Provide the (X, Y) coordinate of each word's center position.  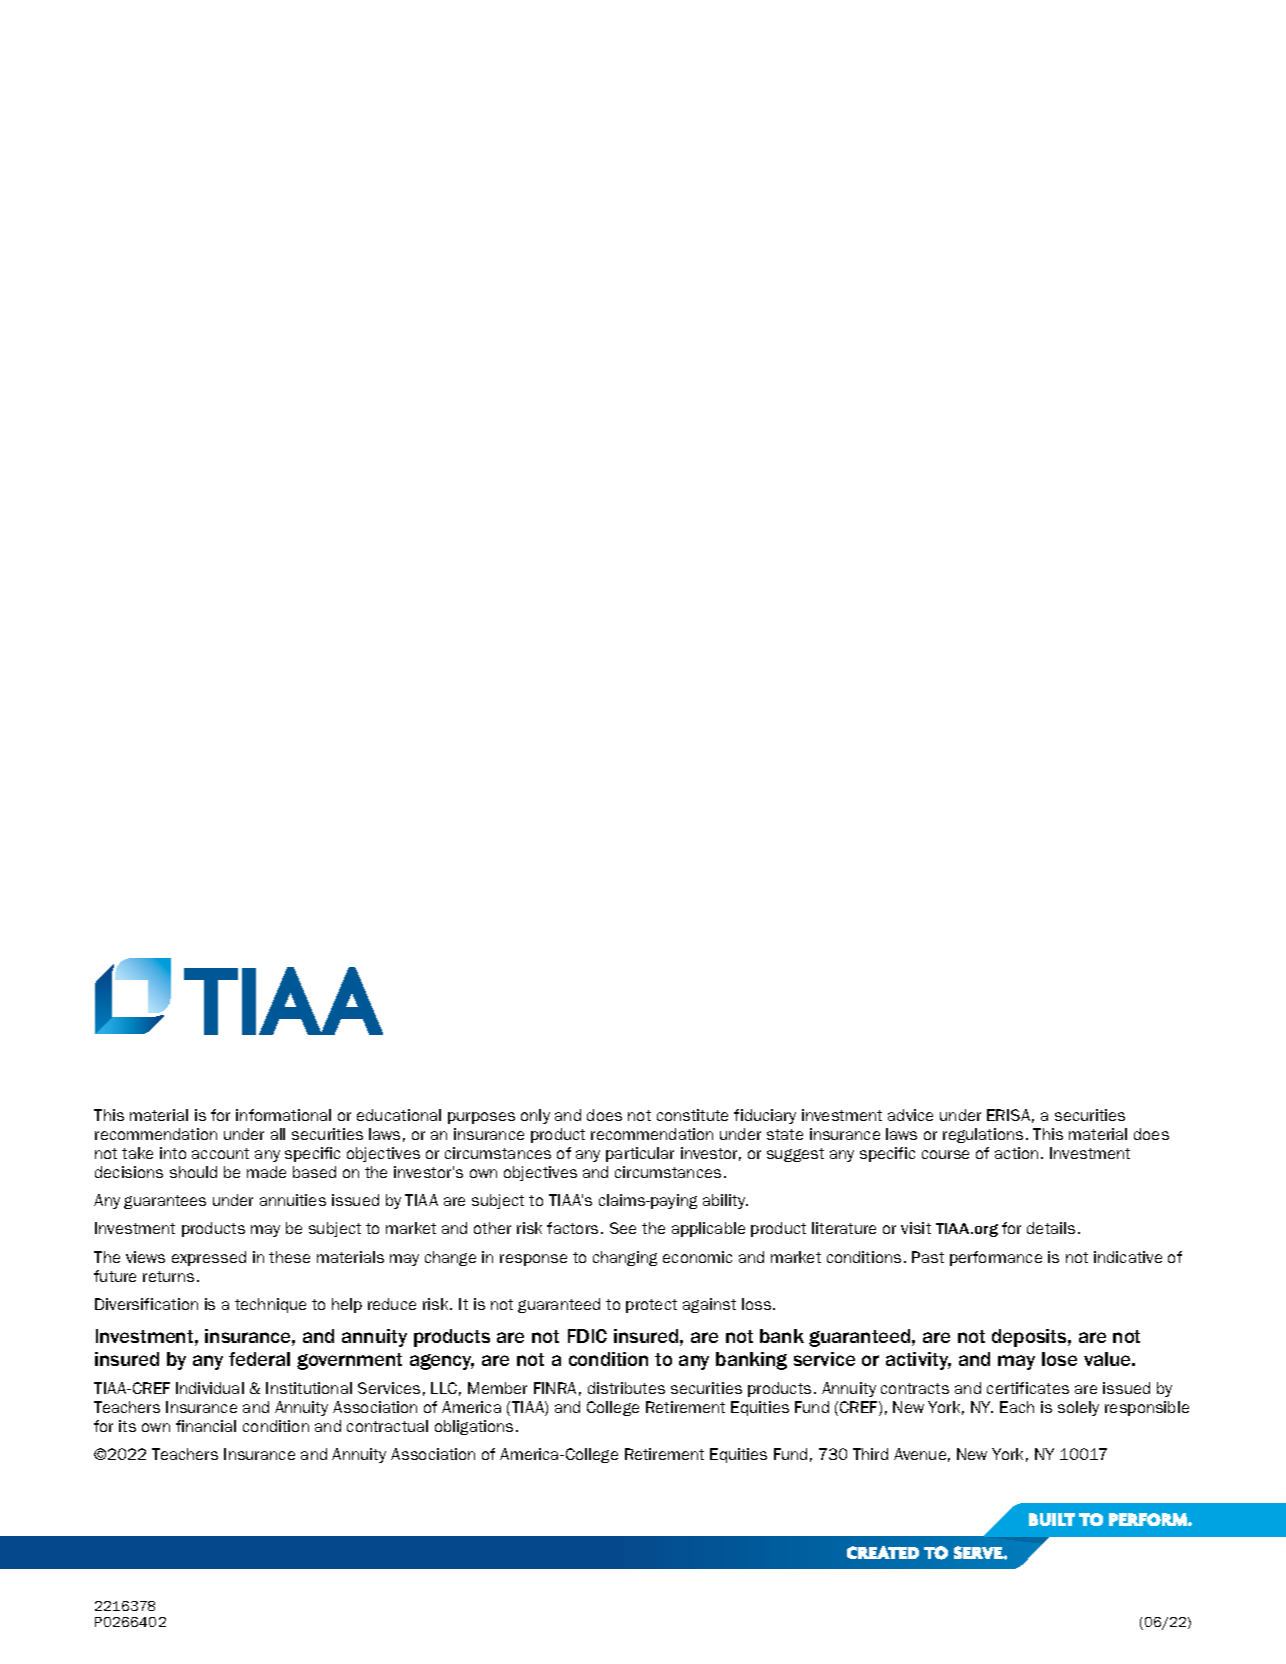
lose (1059, 1359)
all (278, 1134)
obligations (474, 1427)
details (1051, 1228)
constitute (692, 1115)
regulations (983, 1135)
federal (259, 1359)
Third (870, 1454)
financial (206, 1426)
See (623, 1228)
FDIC (587, 1336)
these (289, 1257)
